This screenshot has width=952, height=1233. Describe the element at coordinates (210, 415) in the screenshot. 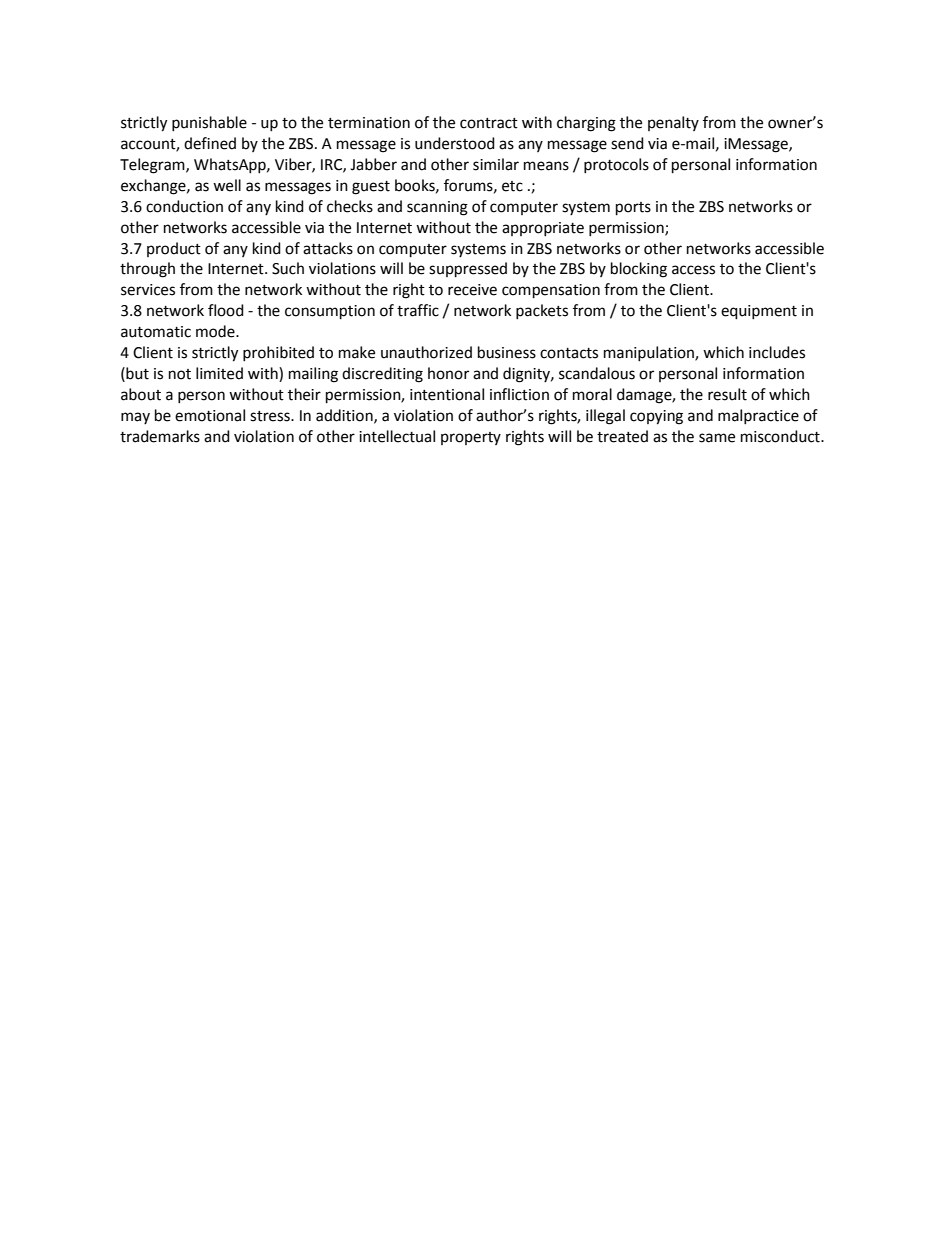

I see `emotional` at that location.
